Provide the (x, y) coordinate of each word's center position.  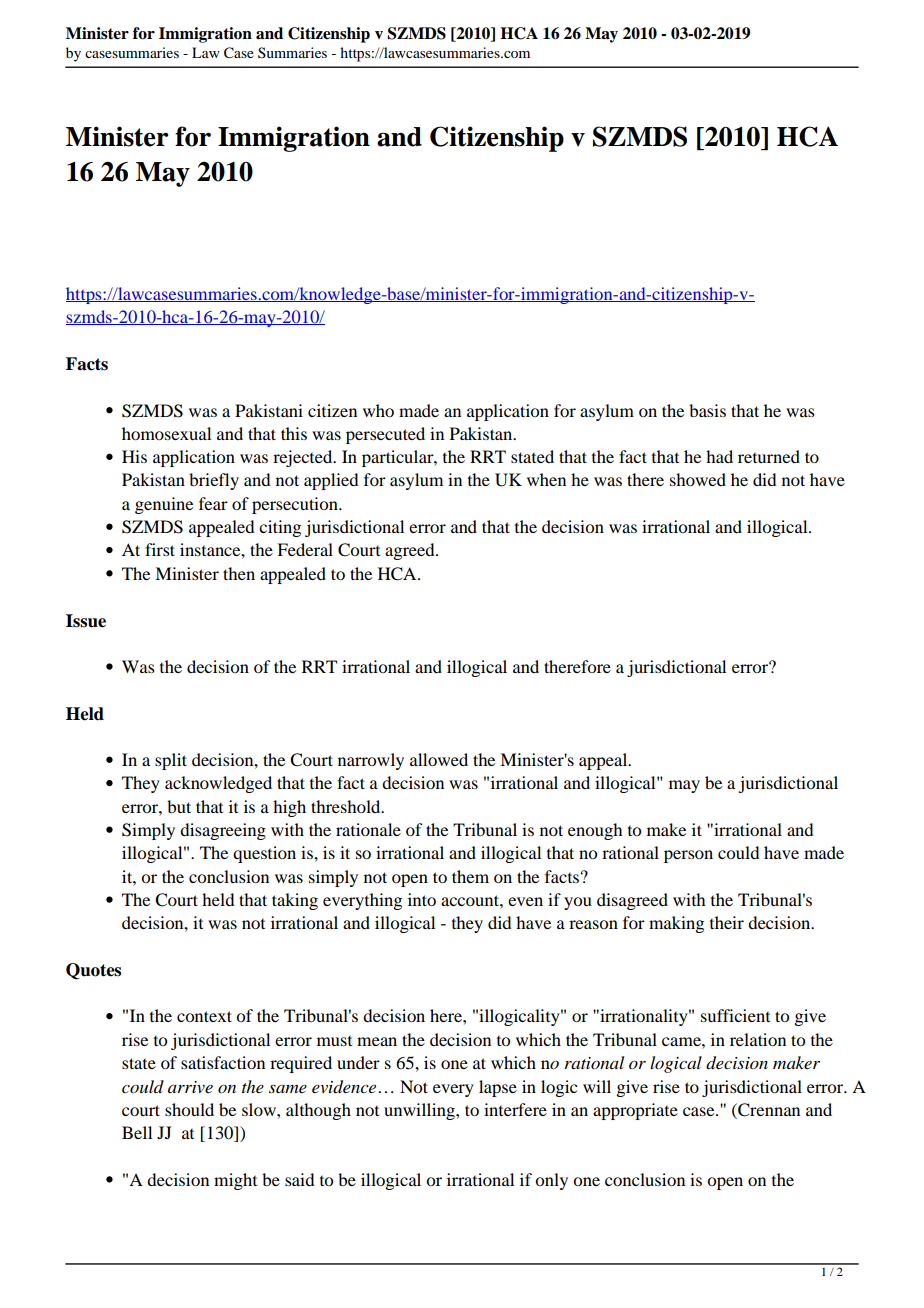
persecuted (385, 435)
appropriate (635, 1111)
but (179, 806)
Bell (137, 1132)
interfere (515, 1109)
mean (377, 1041)
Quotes (93, 971)
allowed (439, 759)
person (688, 856)
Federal (305, 549)
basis (707, 410)
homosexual (166, 433)
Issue (86, 621)
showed (698, 479)
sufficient (735, 1015)
